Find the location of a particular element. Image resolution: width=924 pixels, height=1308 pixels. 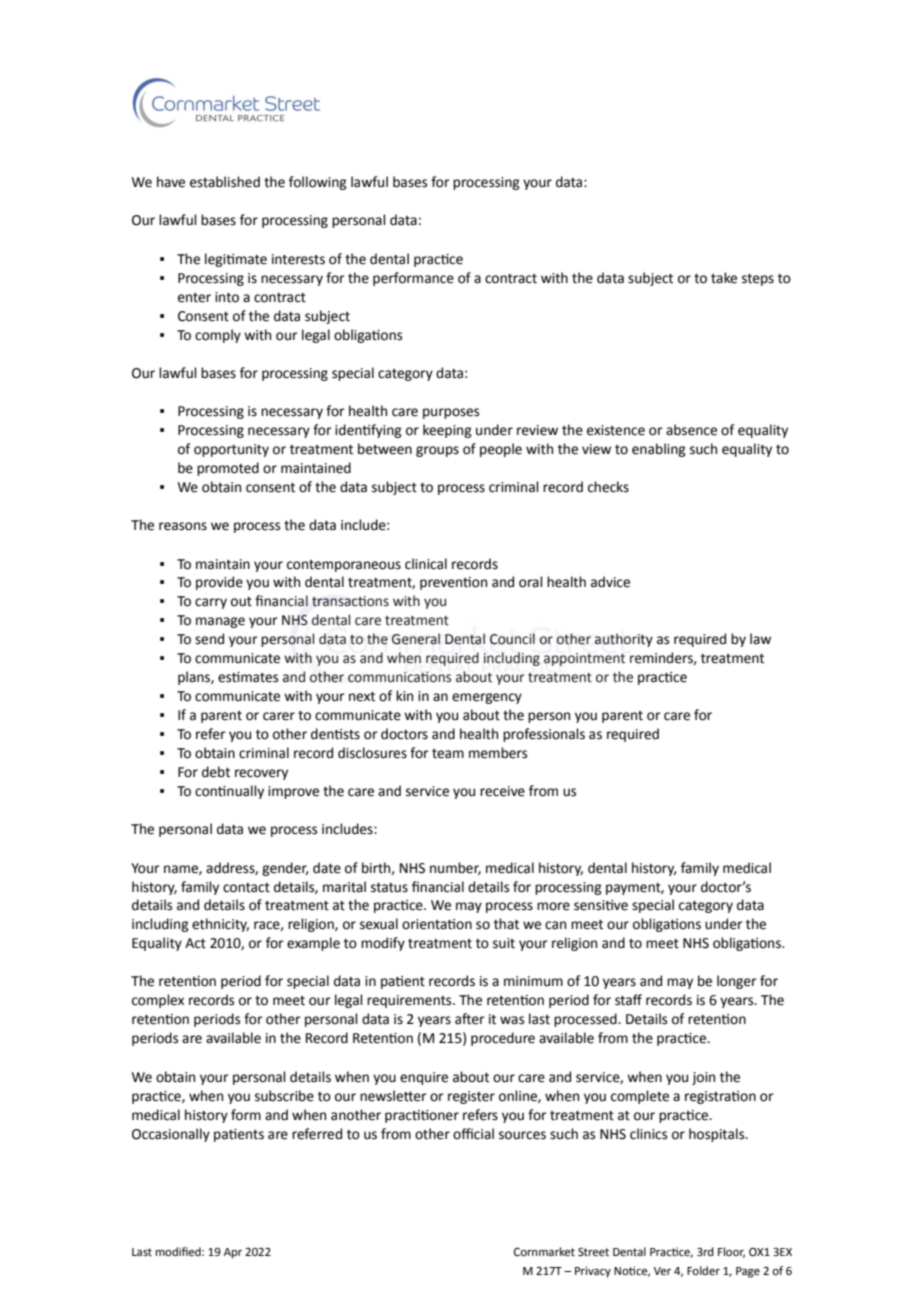

contact is located at coordinates (246, 888).
